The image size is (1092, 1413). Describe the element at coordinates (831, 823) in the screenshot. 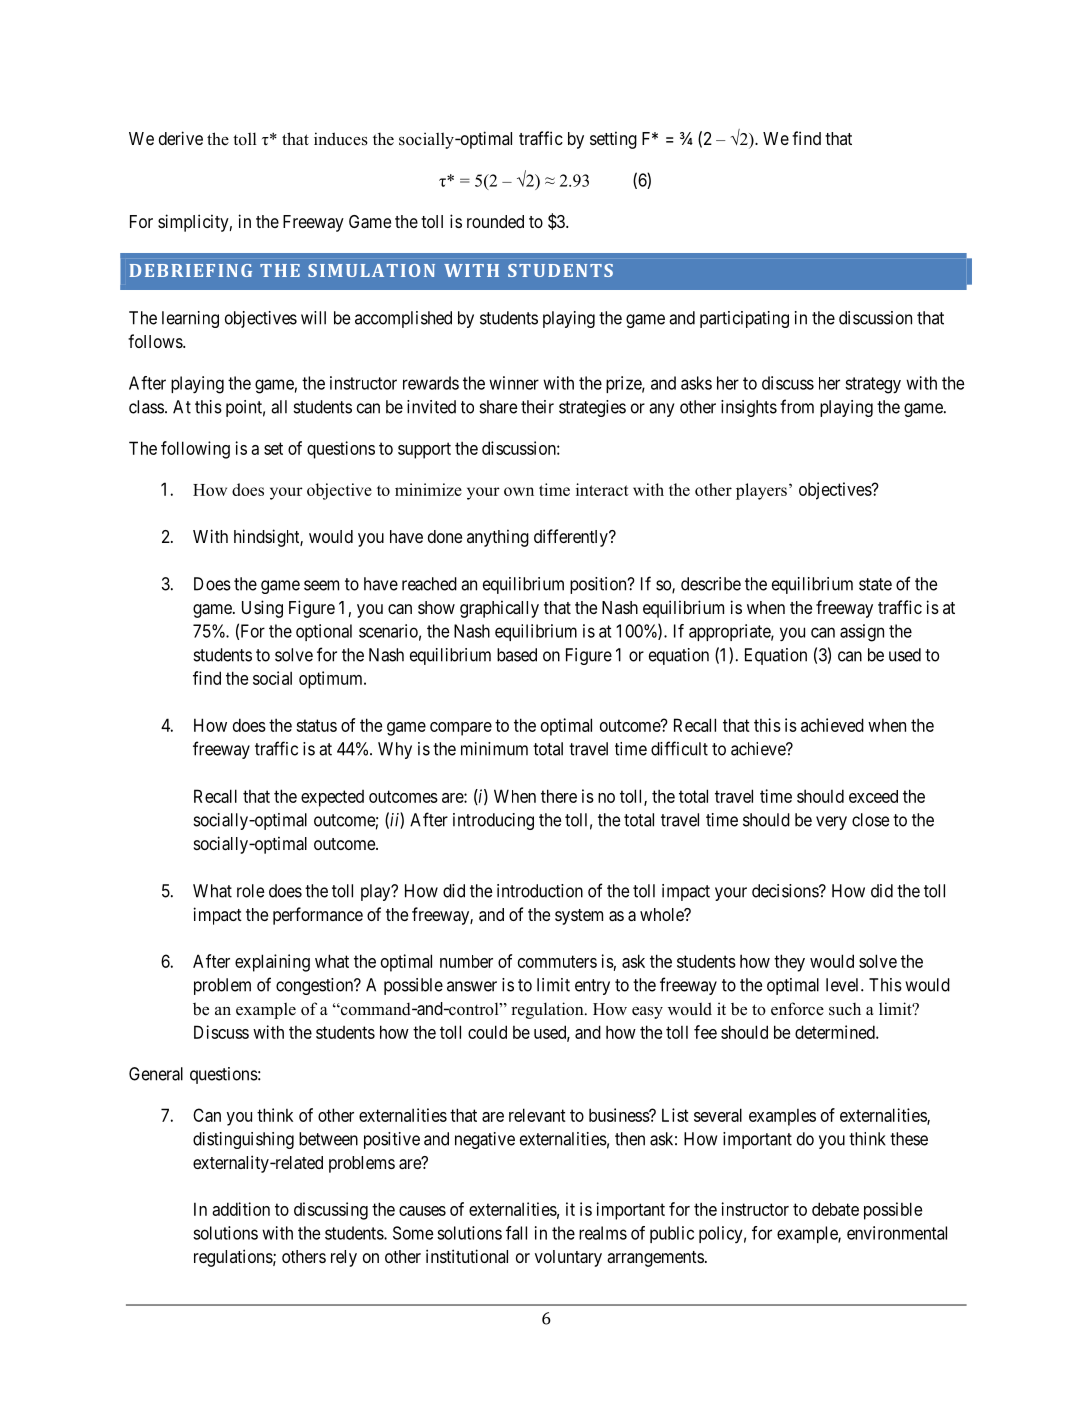

I see `very` at that location.
